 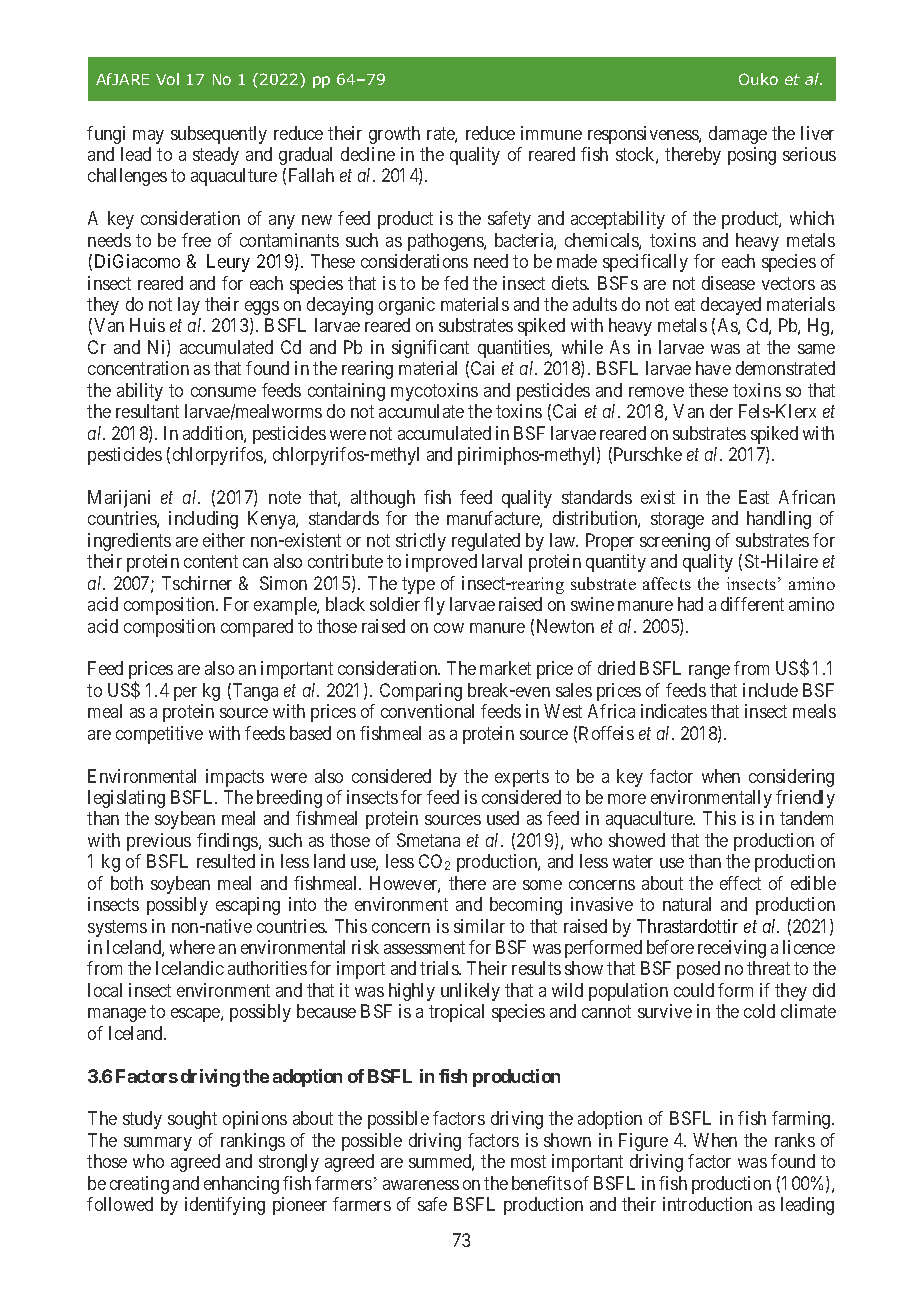 What do you see at coordinates (754, 497) in the screenshot?
I see `East` at bounding box center [754, 497].
